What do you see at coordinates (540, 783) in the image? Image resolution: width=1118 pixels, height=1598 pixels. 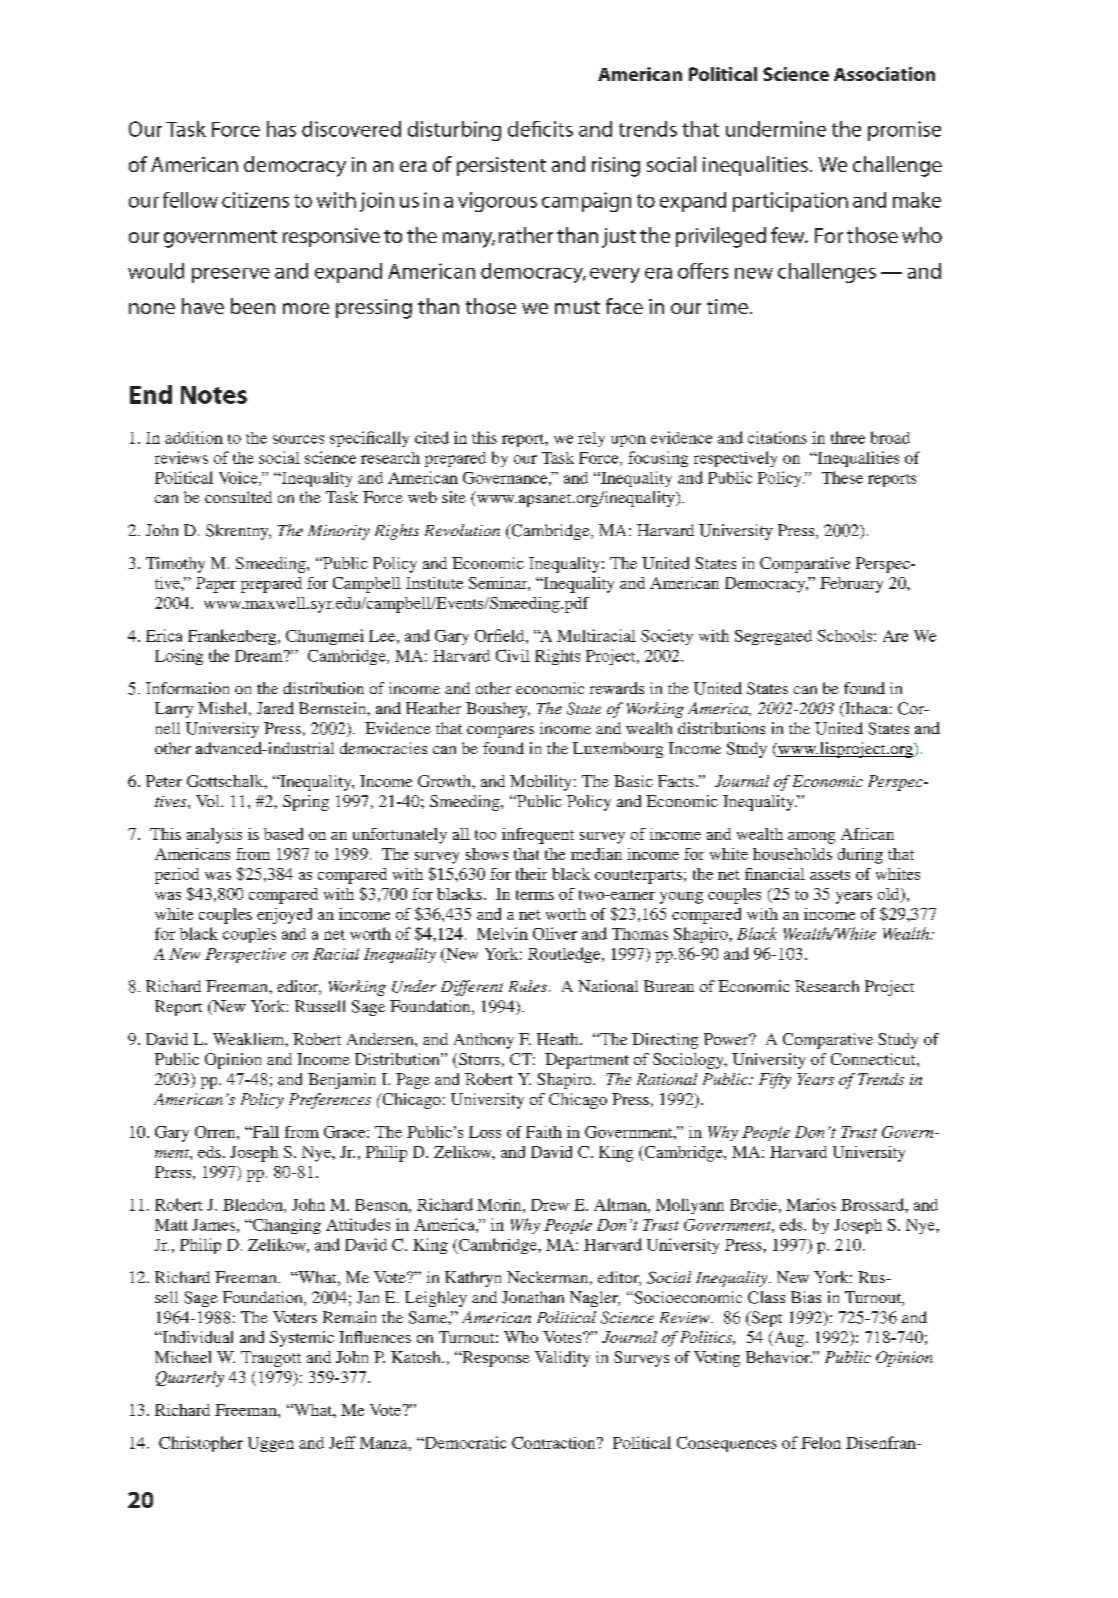 I see `Mobility` at bounding box center [540, 783].
